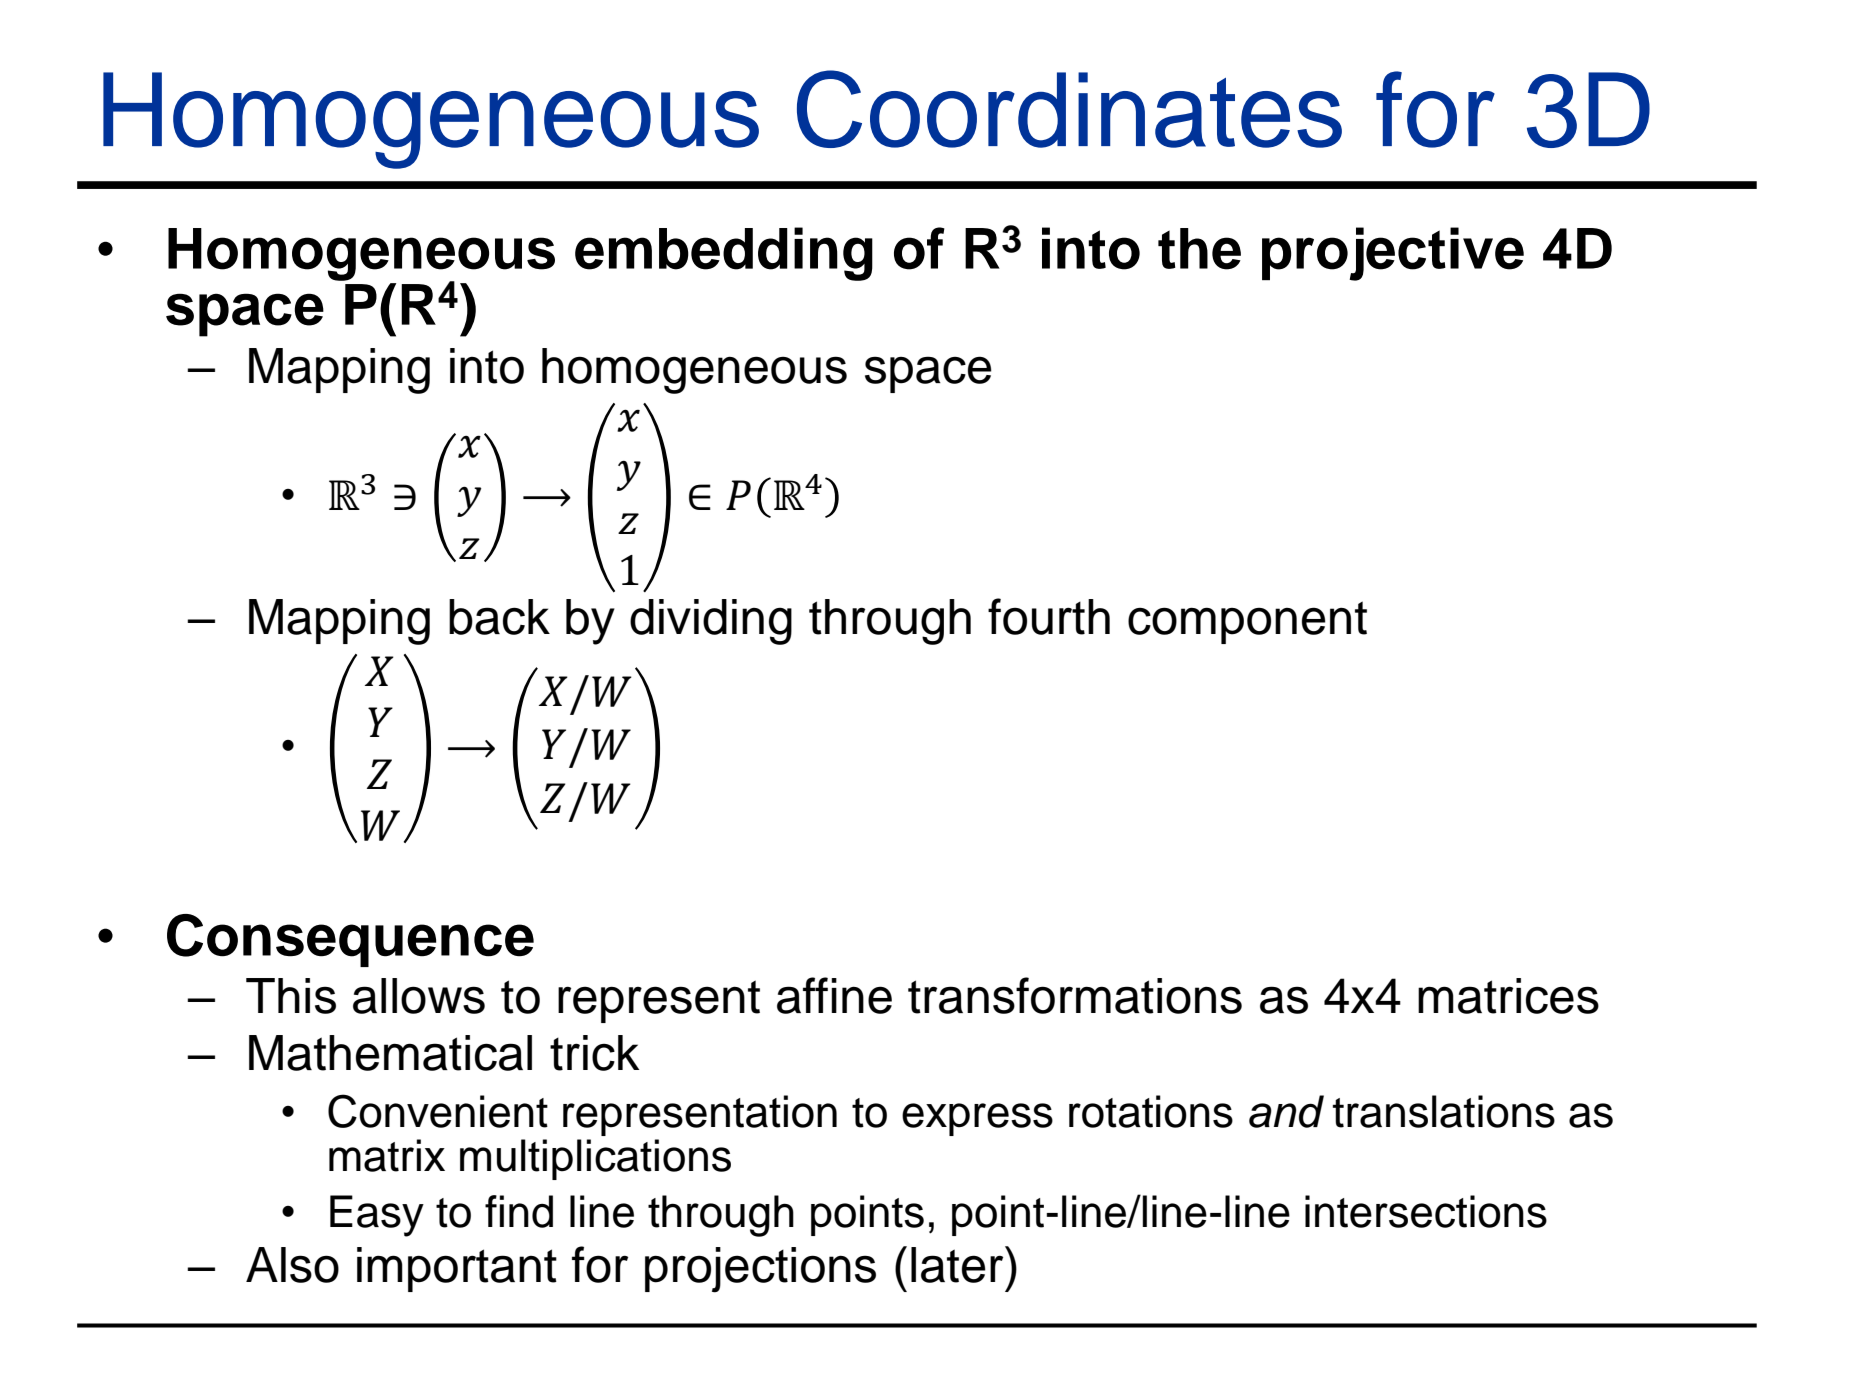 The image size is (1849, 1387). Describe the element at coordinates (958, 1264) in the screenshot. I see `later` at that location.
